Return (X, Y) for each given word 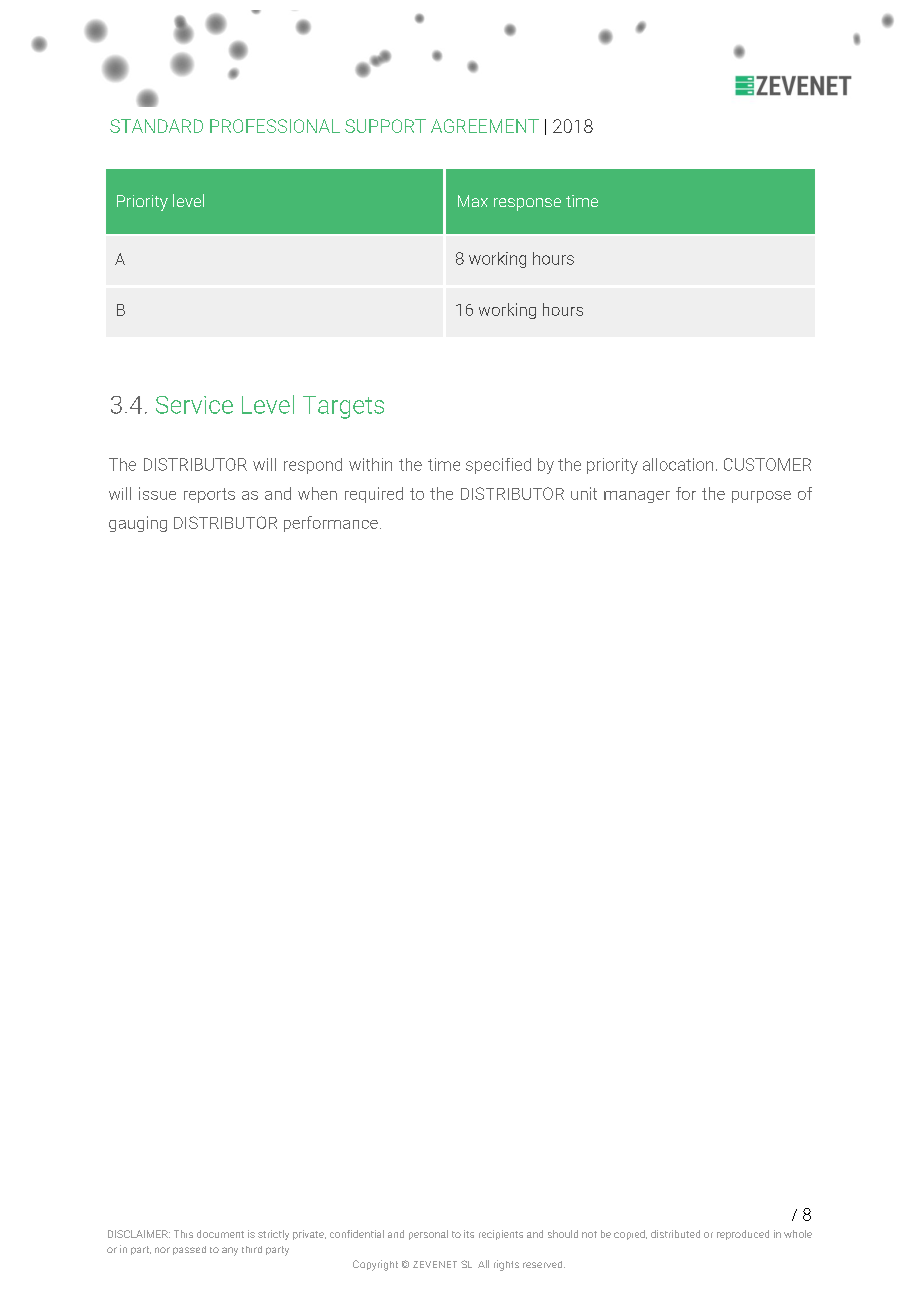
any (230, 1251)
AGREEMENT (485, 126)
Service (194, 405)
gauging (138, 524)
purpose (761, 497)
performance (331, 524)
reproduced (743, 1235)
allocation (678, 464)
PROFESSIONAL (275, 126)
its (469, 1234)
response (527, 204)
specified (498, 466)
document (220, 1234)
